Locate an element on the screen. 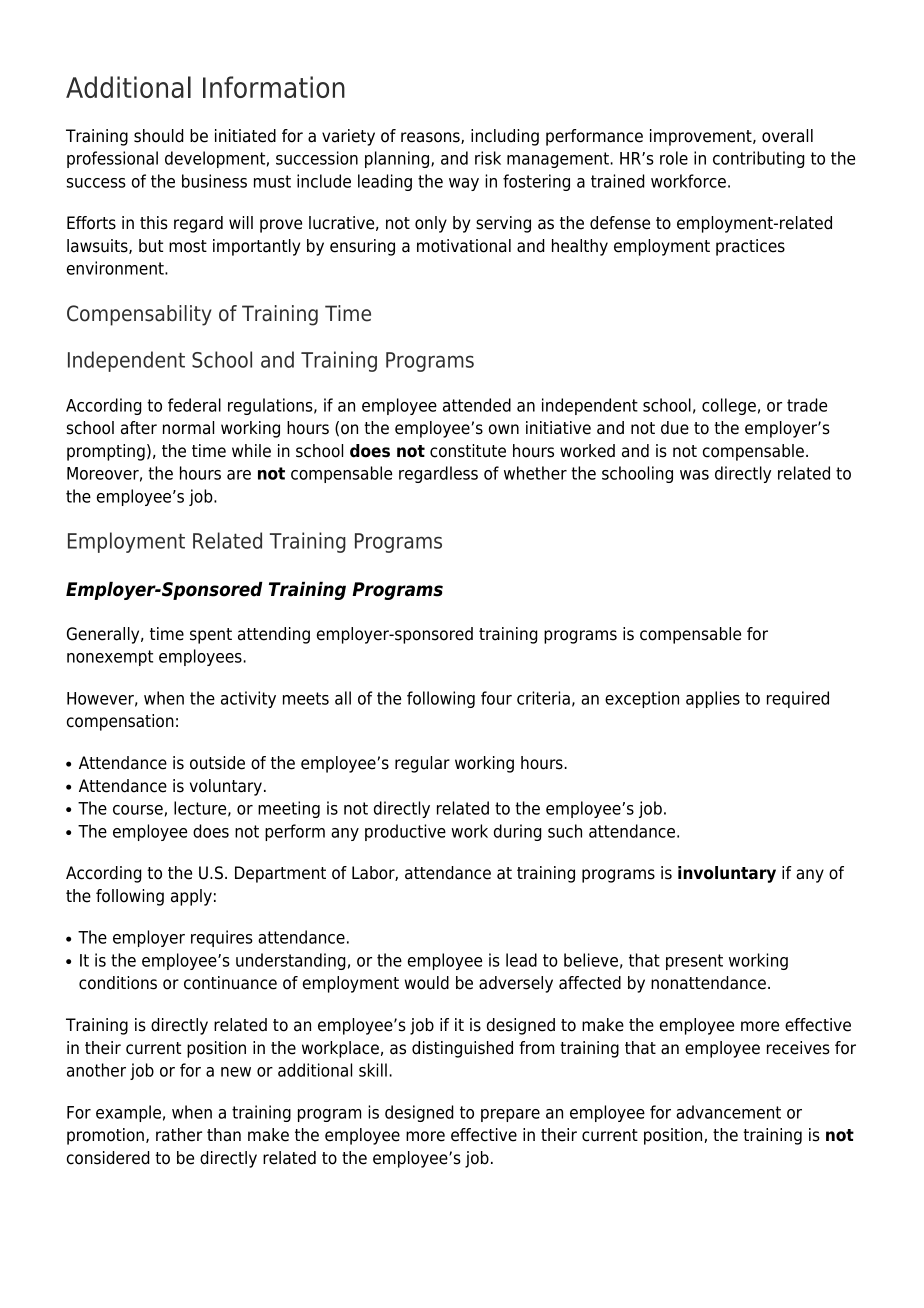  prepare is located at coordinates (510, 1115).
